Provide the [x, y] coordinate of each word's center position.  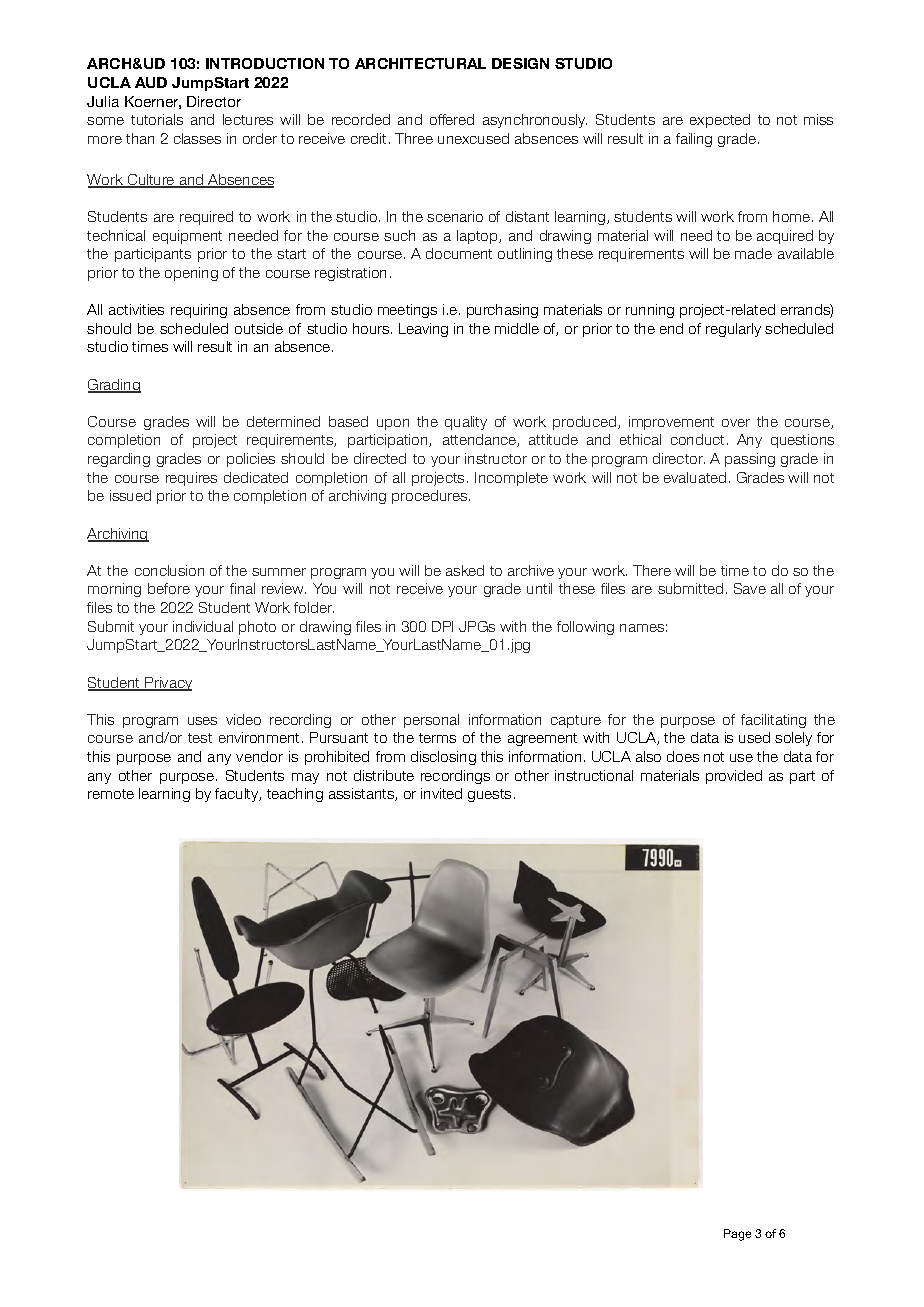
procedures [429, 497]
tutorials [157, 119]
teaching [295, 795]
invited [441, 793]
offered [452, 119]
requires [191, 479]
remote [111, 794]
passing [750, 460]
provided [734, 777]
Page [737, 1235]
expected [720, 121]
